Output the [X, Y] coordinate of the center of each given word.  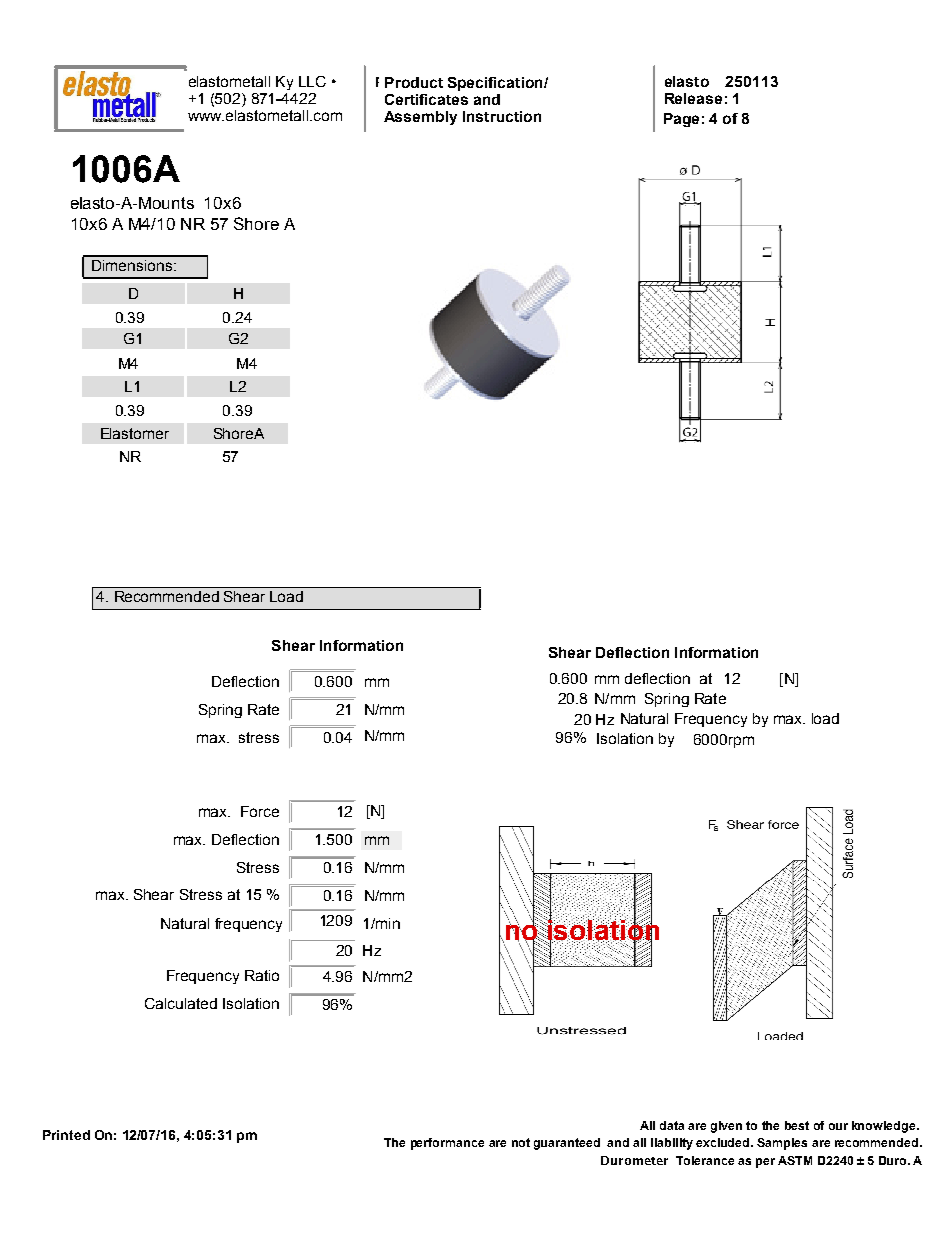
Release [693, 98]
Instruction [502, 116]
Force [260, 811]
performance [447, 1144]
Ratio [262, 975]
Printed [66, 1135]
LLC [312, 81]
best [797, 1125]
